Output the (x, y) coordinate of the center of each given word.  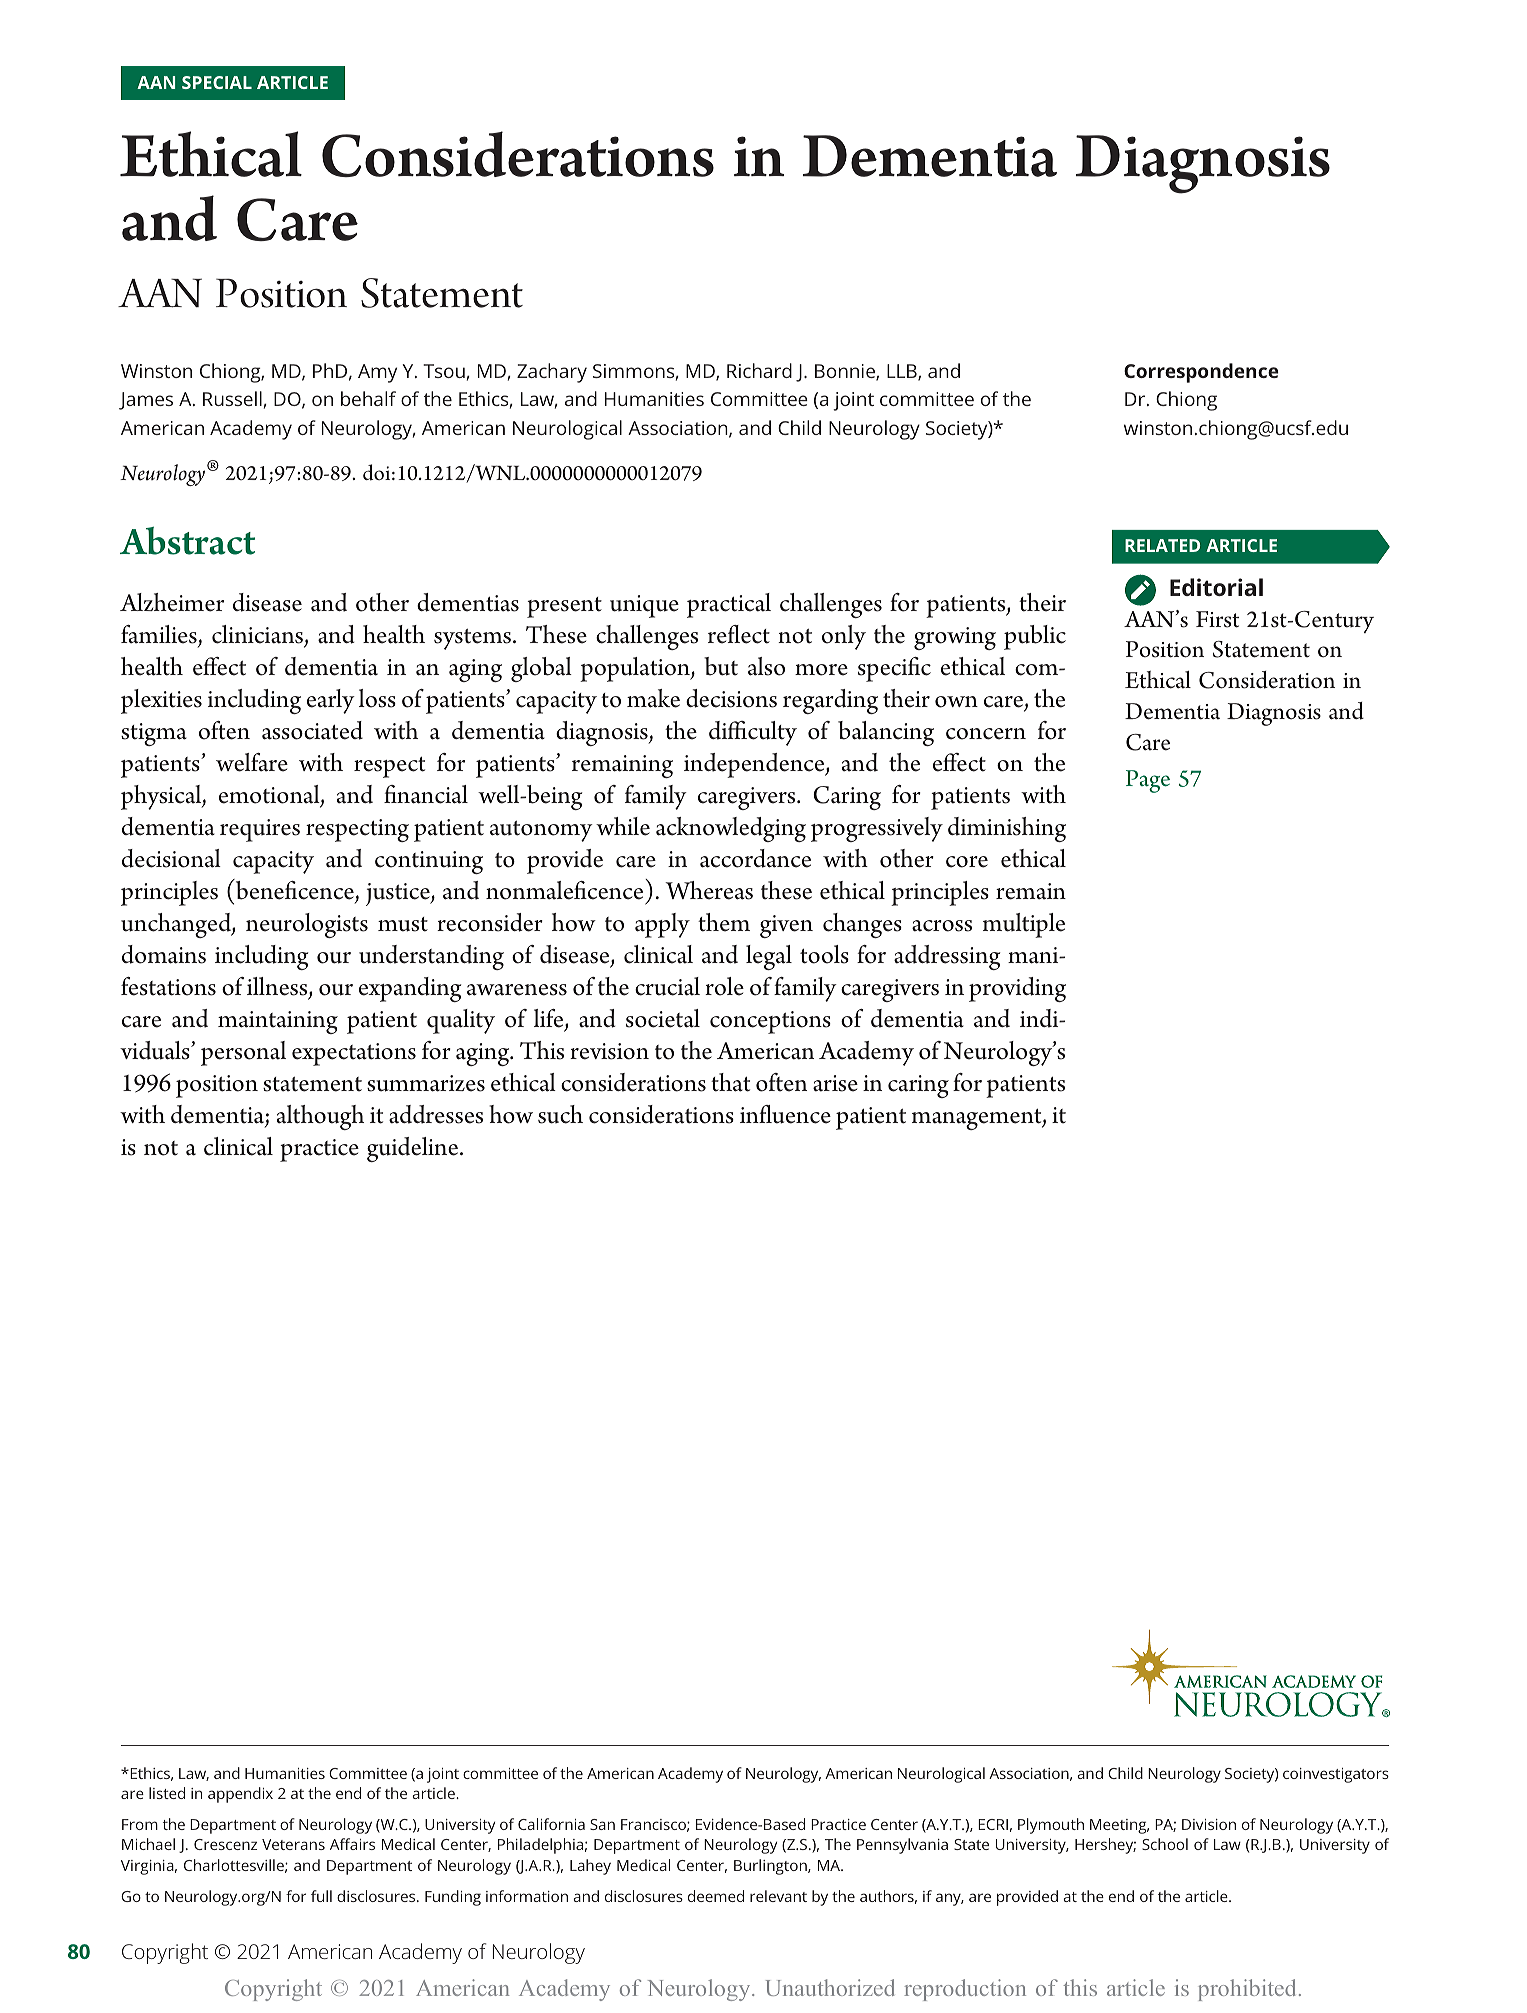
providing (1017, 989)
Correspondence (1201, 373)
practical (729, 605)
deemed (716, 1896)
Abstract (187, 541)
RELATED (1162, 545)
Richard (759, 370)
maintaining (278, 1022)
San (602, 1824)
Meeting (1119, 1826)
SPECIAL (217, 82)
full (321, 1896)
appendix (240, 1795)
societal (663, 1018)
